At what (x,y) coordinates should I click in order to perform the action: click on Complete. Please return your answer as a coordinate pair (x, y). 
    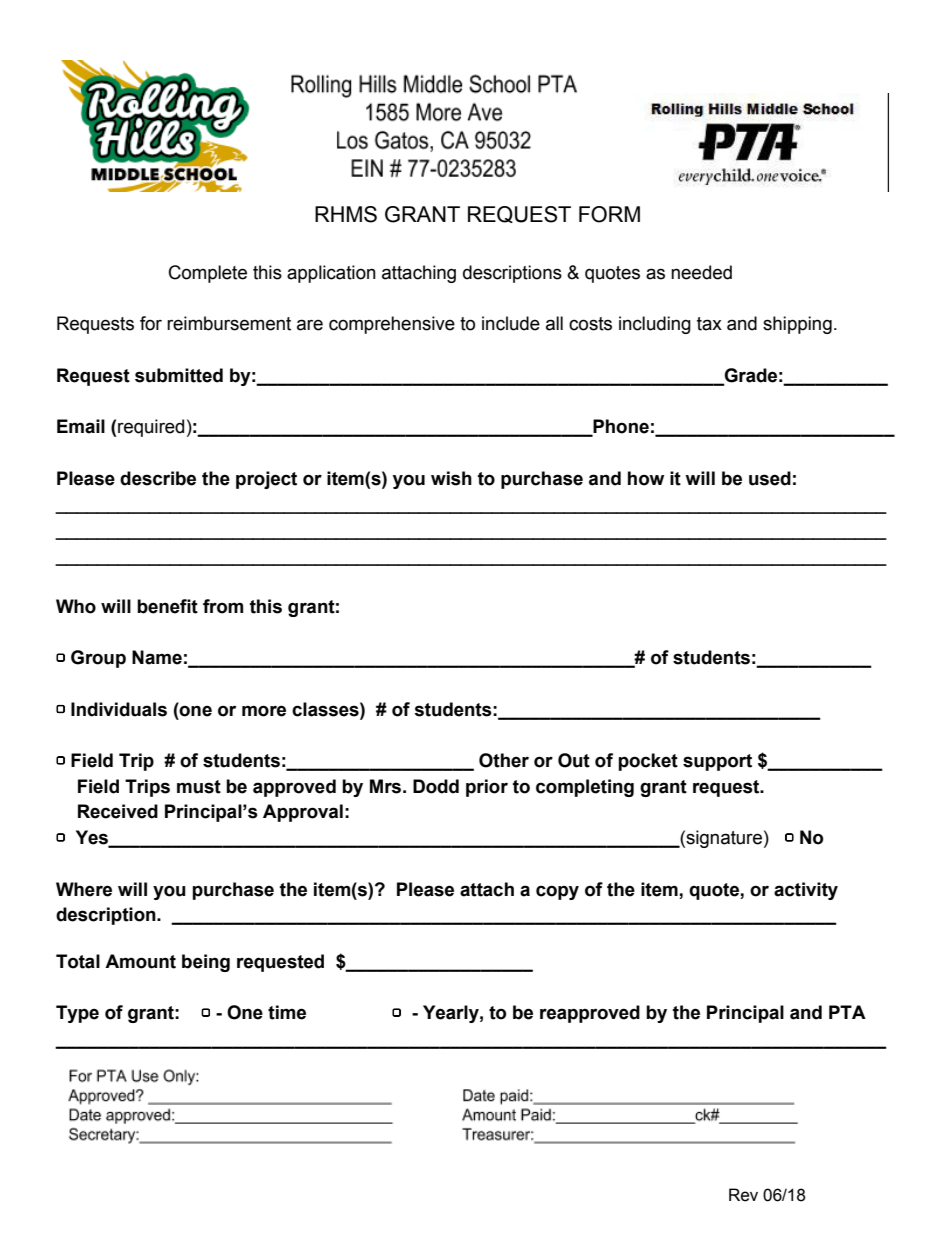
    Looking at the image, I should click on (208, 274).
